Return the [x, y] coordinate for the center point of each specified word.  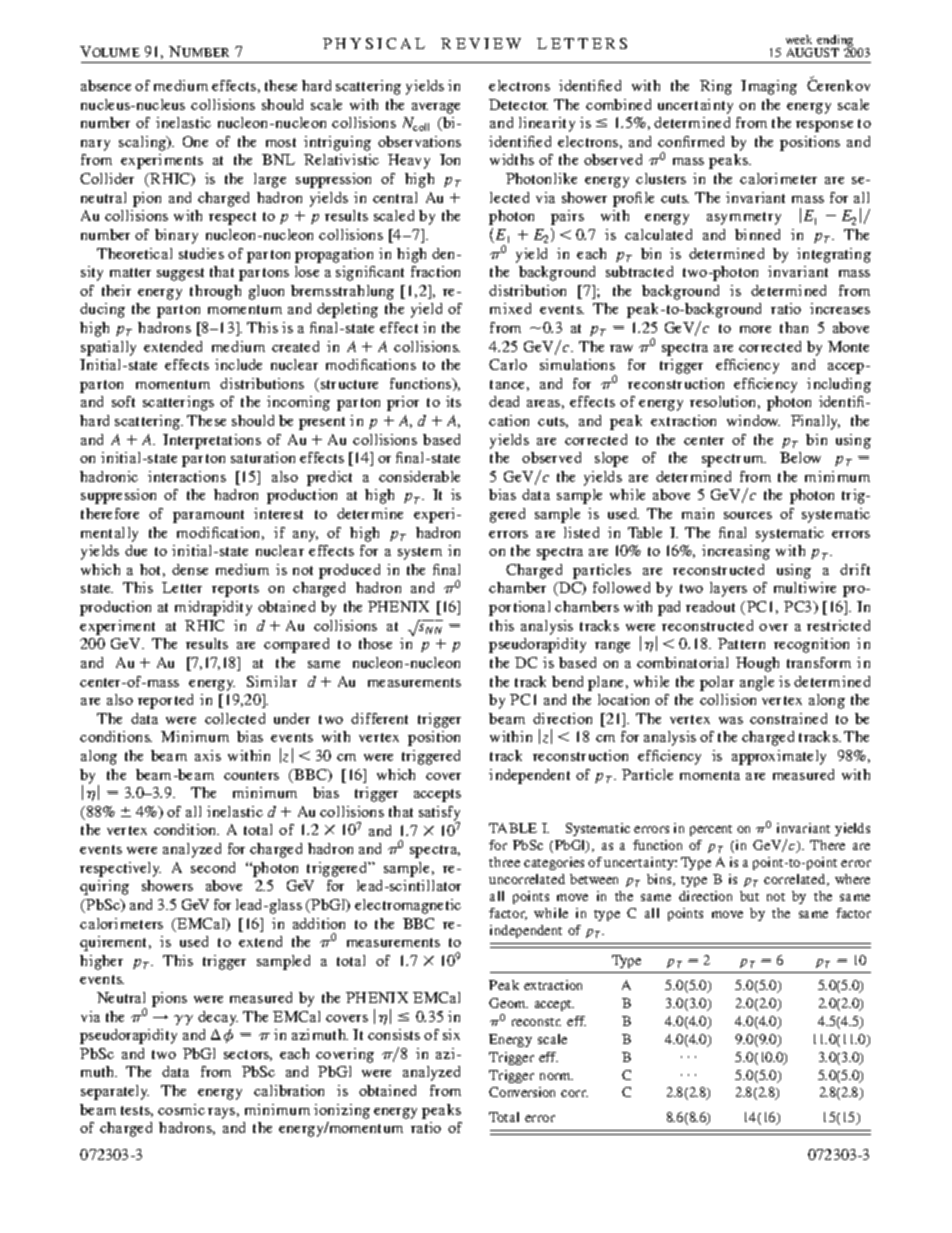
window [753, 420]
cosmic [181, 1109]
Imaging [769, 87]
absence [106, 85]
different [379, 718]
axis [208, 755]
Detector [518, 104]
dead [504, 401]
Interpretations [212, 441]
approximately [779, 757]
